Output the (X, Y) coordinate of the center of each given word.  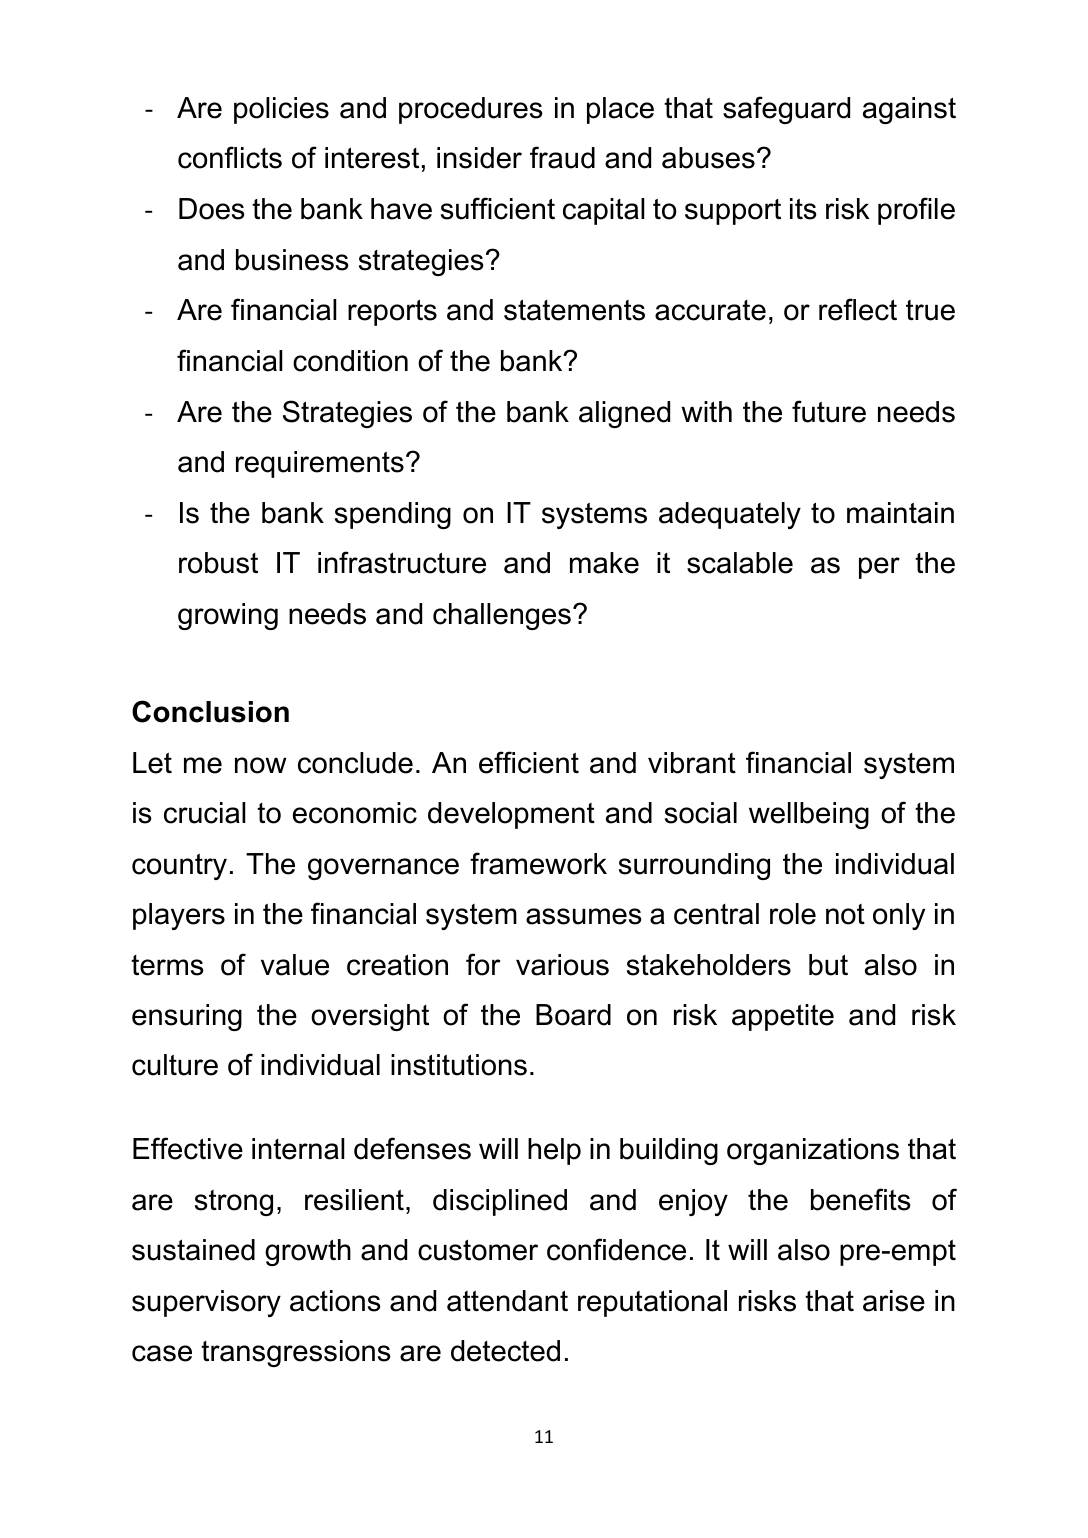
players (179, 916)
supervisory (206, 1303)
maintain (900, 513)
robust (218, 563)
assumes (584, 916)
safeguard (786, 110)
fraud (562, 157)
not (845, 914)
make (604, 563)
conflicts (230, 157)
